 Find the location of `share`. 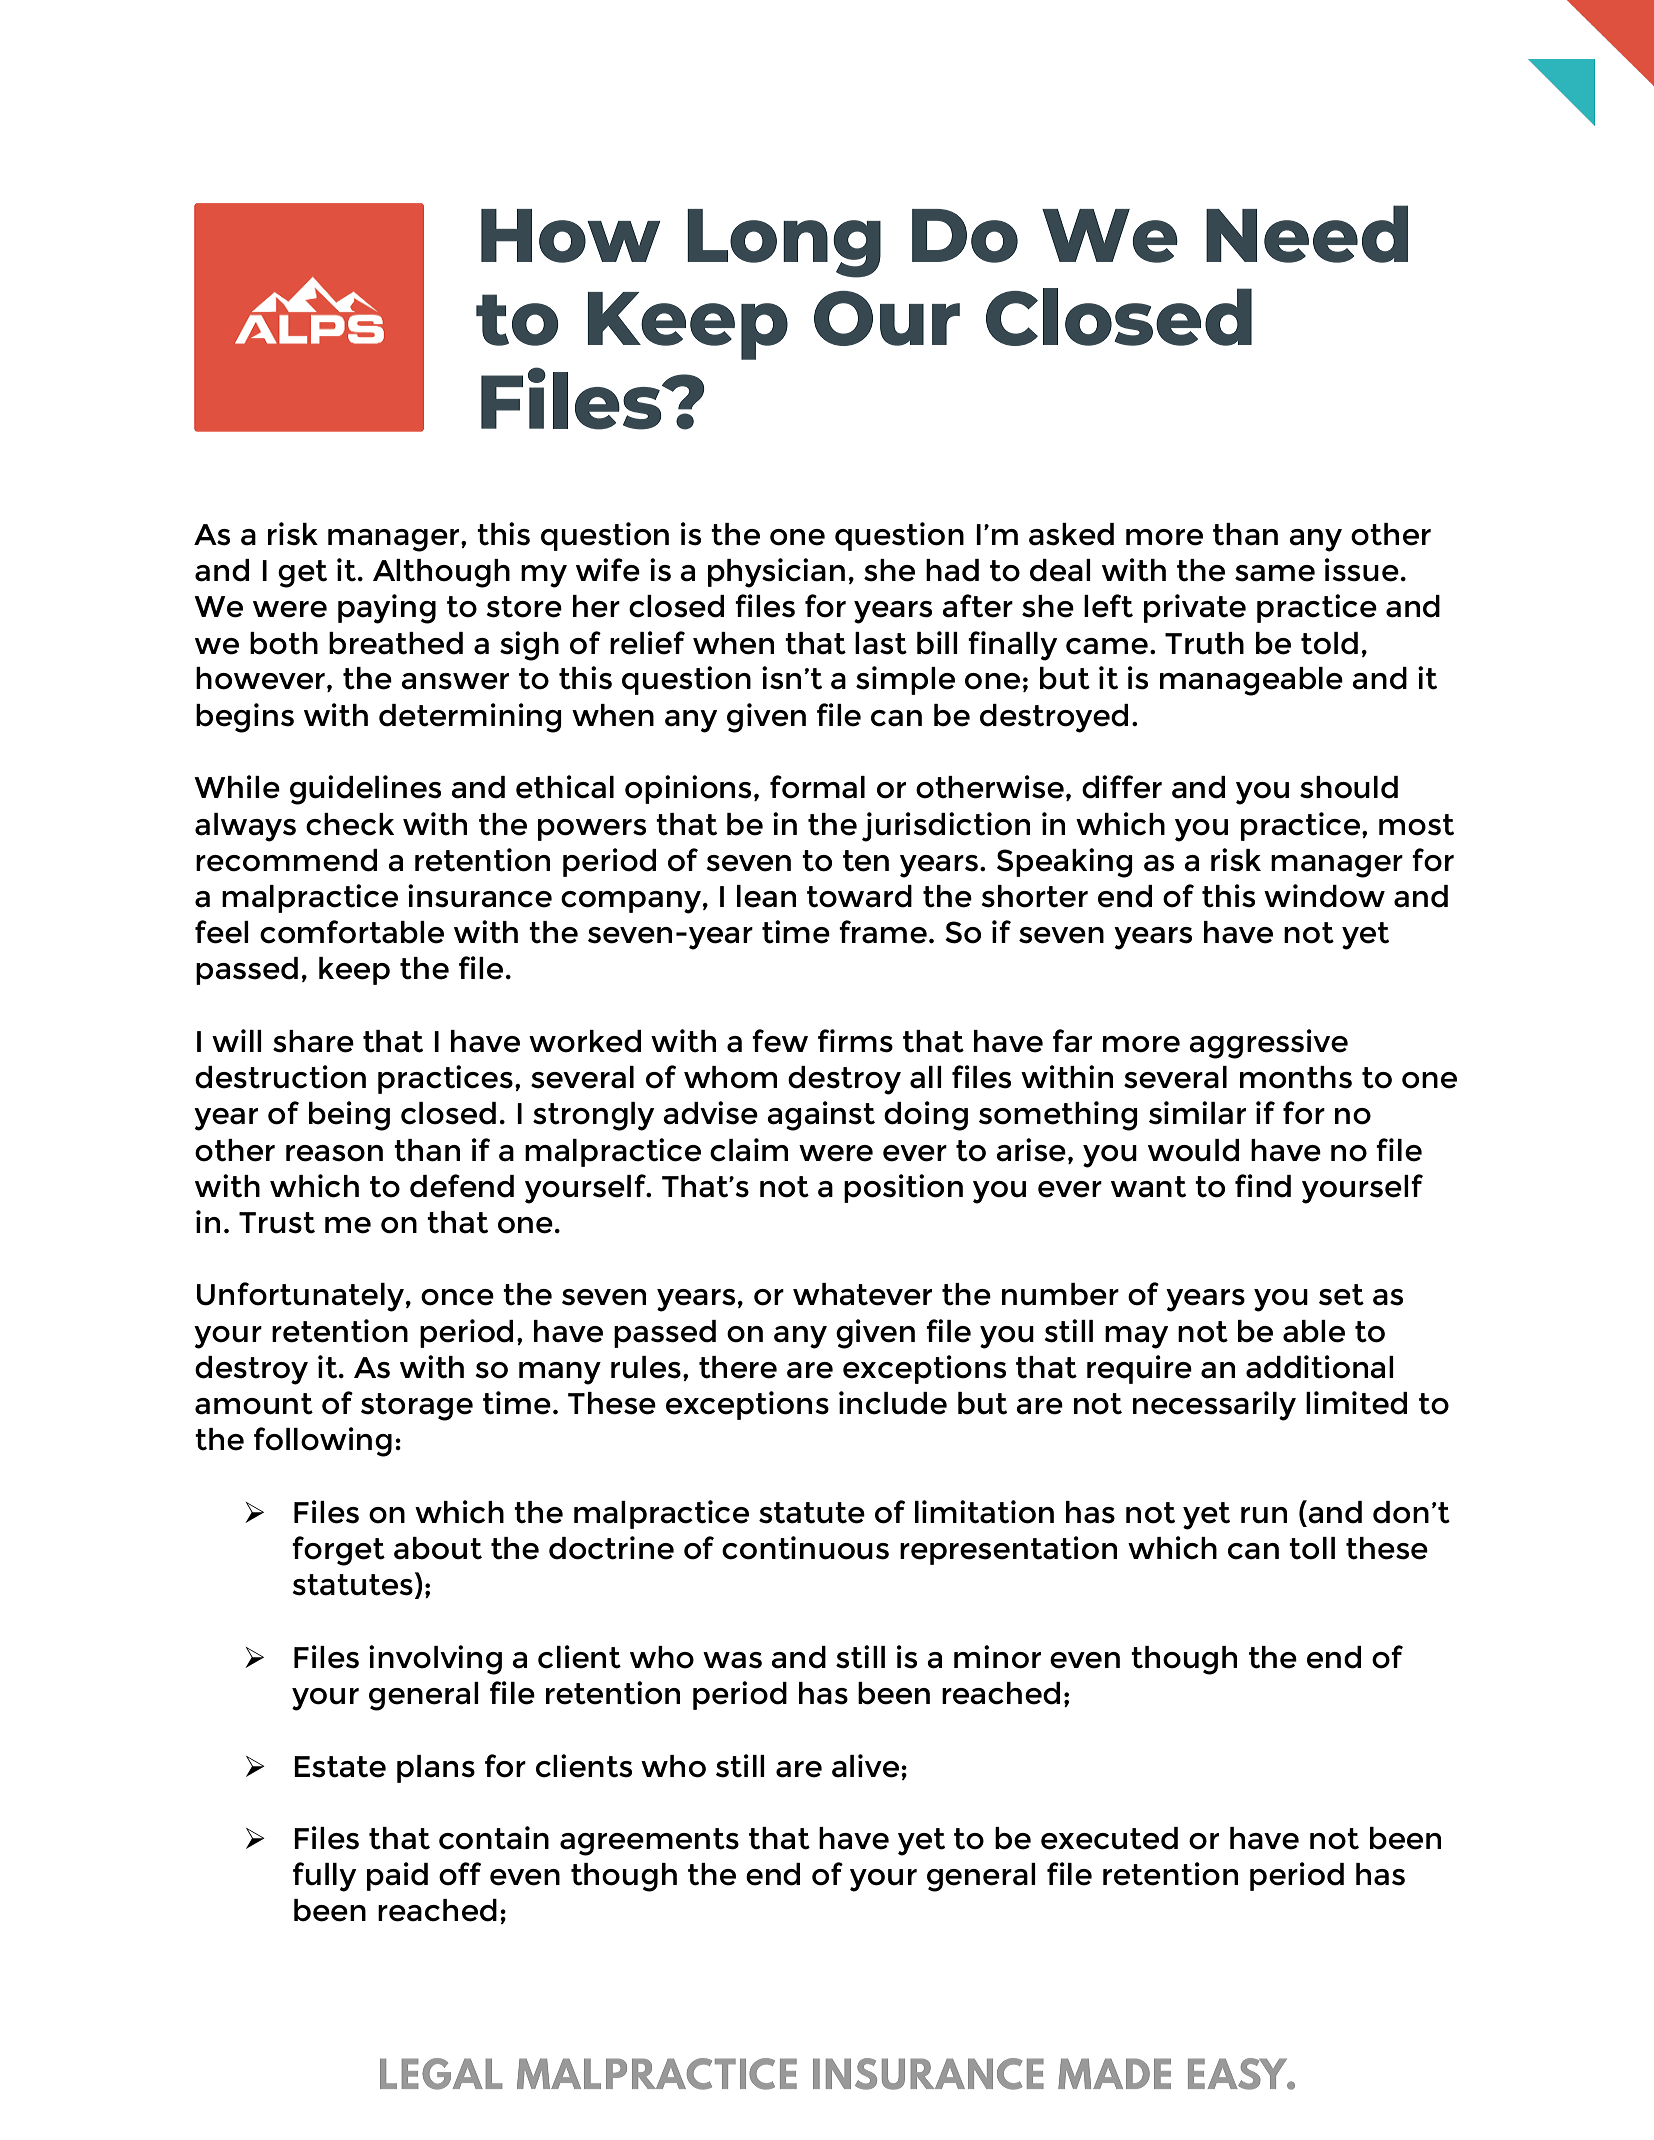

share is located at coordinates (313, 1041).
